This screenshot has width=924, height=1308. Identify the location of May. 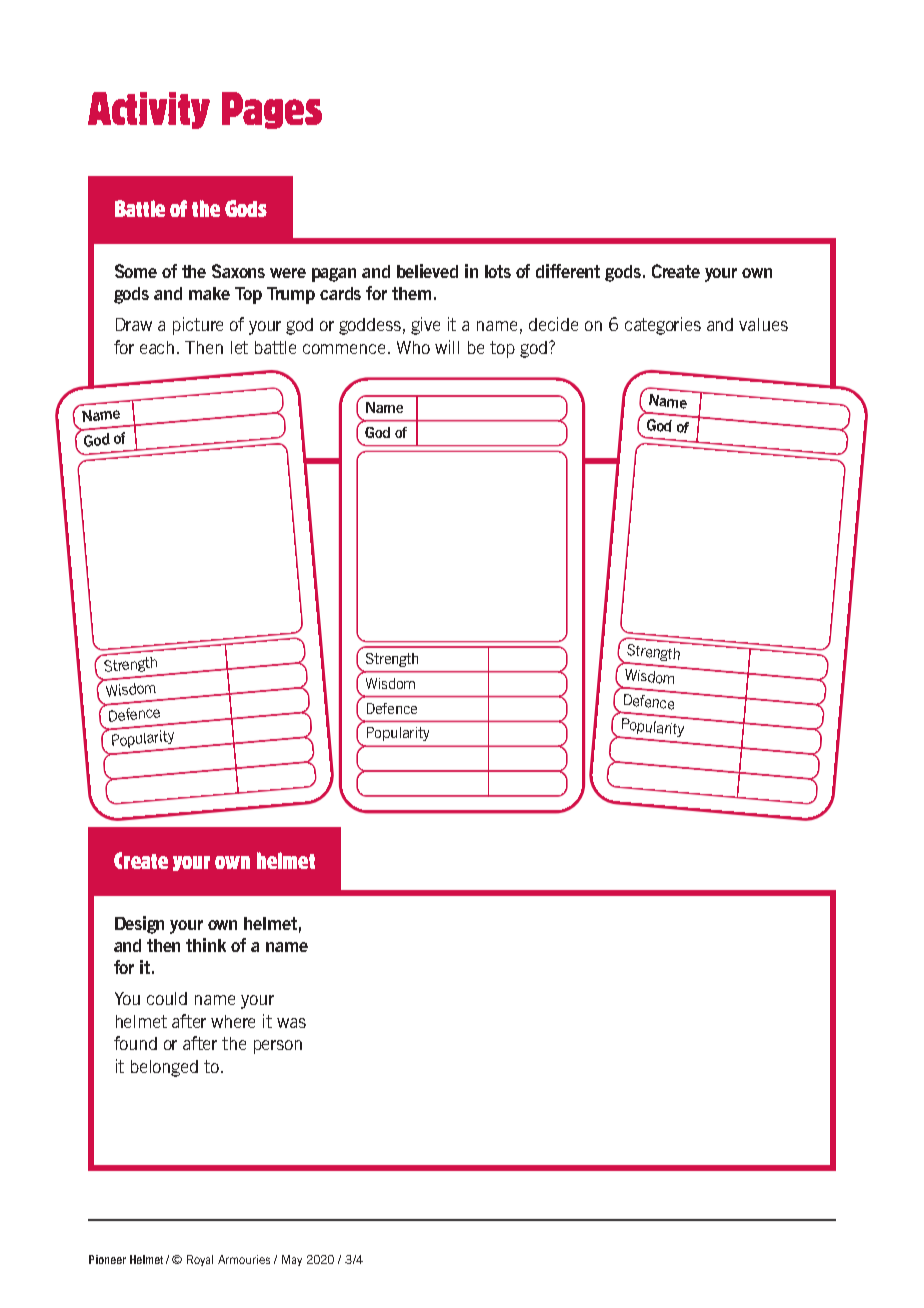
(292, 1260).
